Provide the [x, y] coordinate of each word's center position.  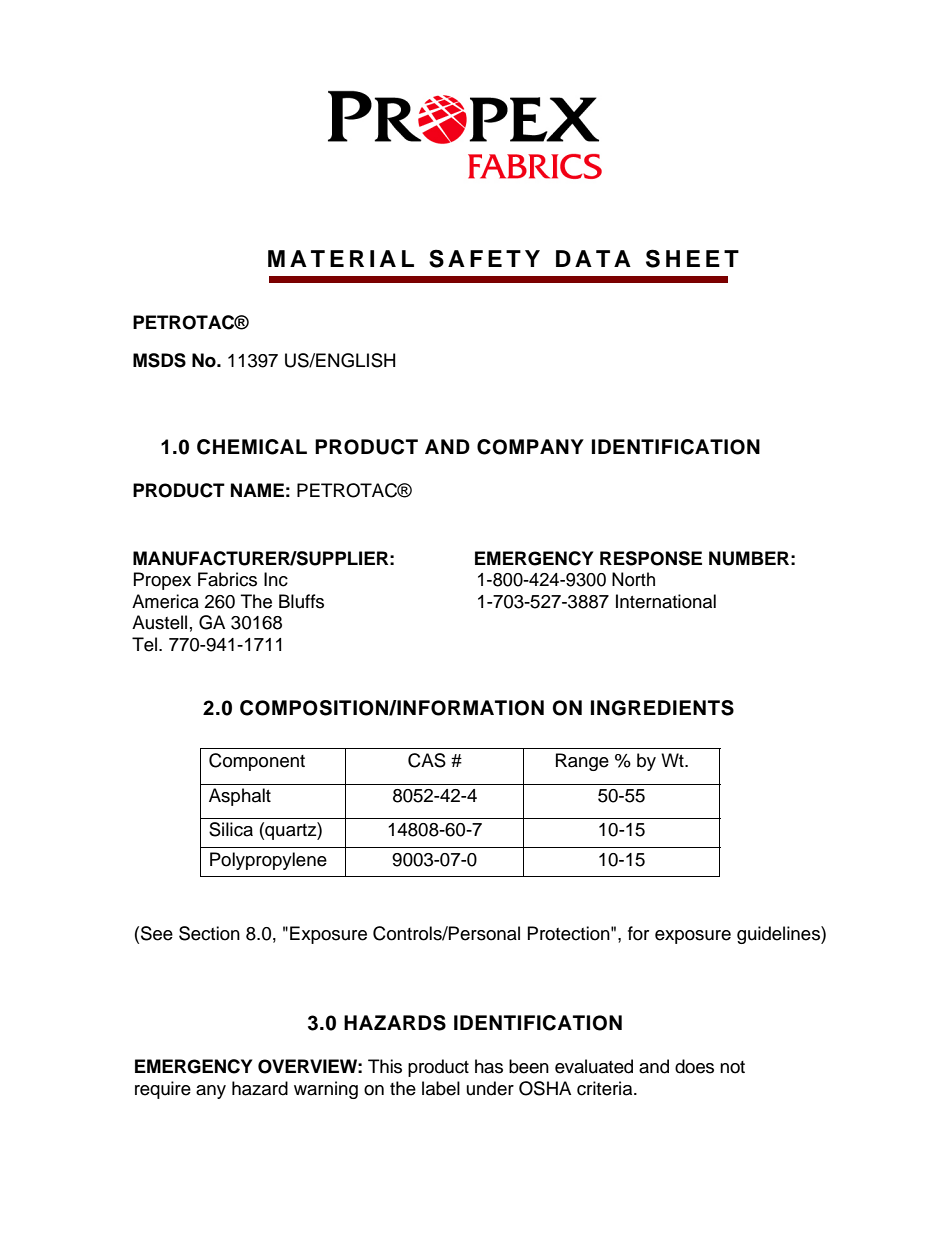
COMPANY [530, 447]
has [489, 1066]
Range [582, 762]
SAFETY [484, 258]
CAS [427, 760]
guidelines [779, 935]
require [163, 1090]
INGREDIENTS [662, 708]
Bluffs [301, 601]
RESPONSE [651, 558]
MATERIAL [341, 258]
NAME [257, 490]
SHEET [692, 258]
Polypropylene [268, 861]
